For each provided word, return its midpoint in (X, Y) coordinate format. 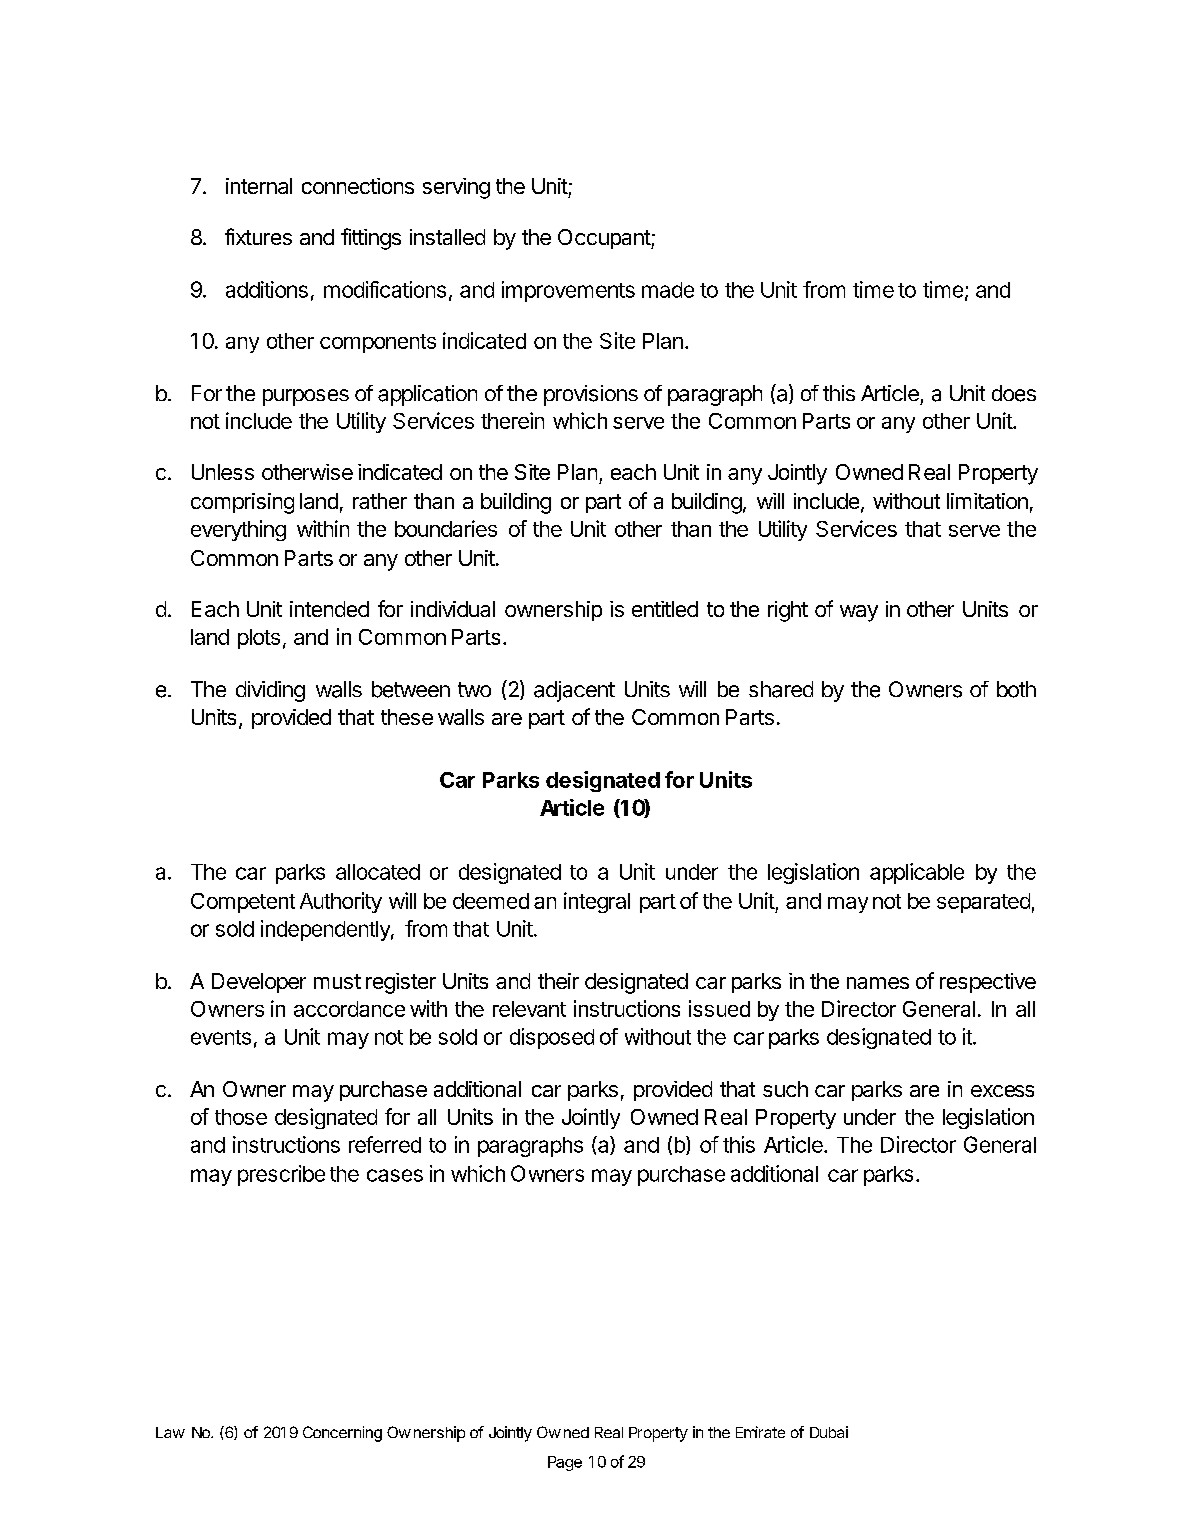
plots (259, 639)
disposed (552, 1038)
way (859, 613)
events (221, 1037)
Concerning (342, 1434)
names (878, 983)
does (1014, 393)
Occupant (605, 239)
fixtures (258, 236)
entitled (665, 609)
